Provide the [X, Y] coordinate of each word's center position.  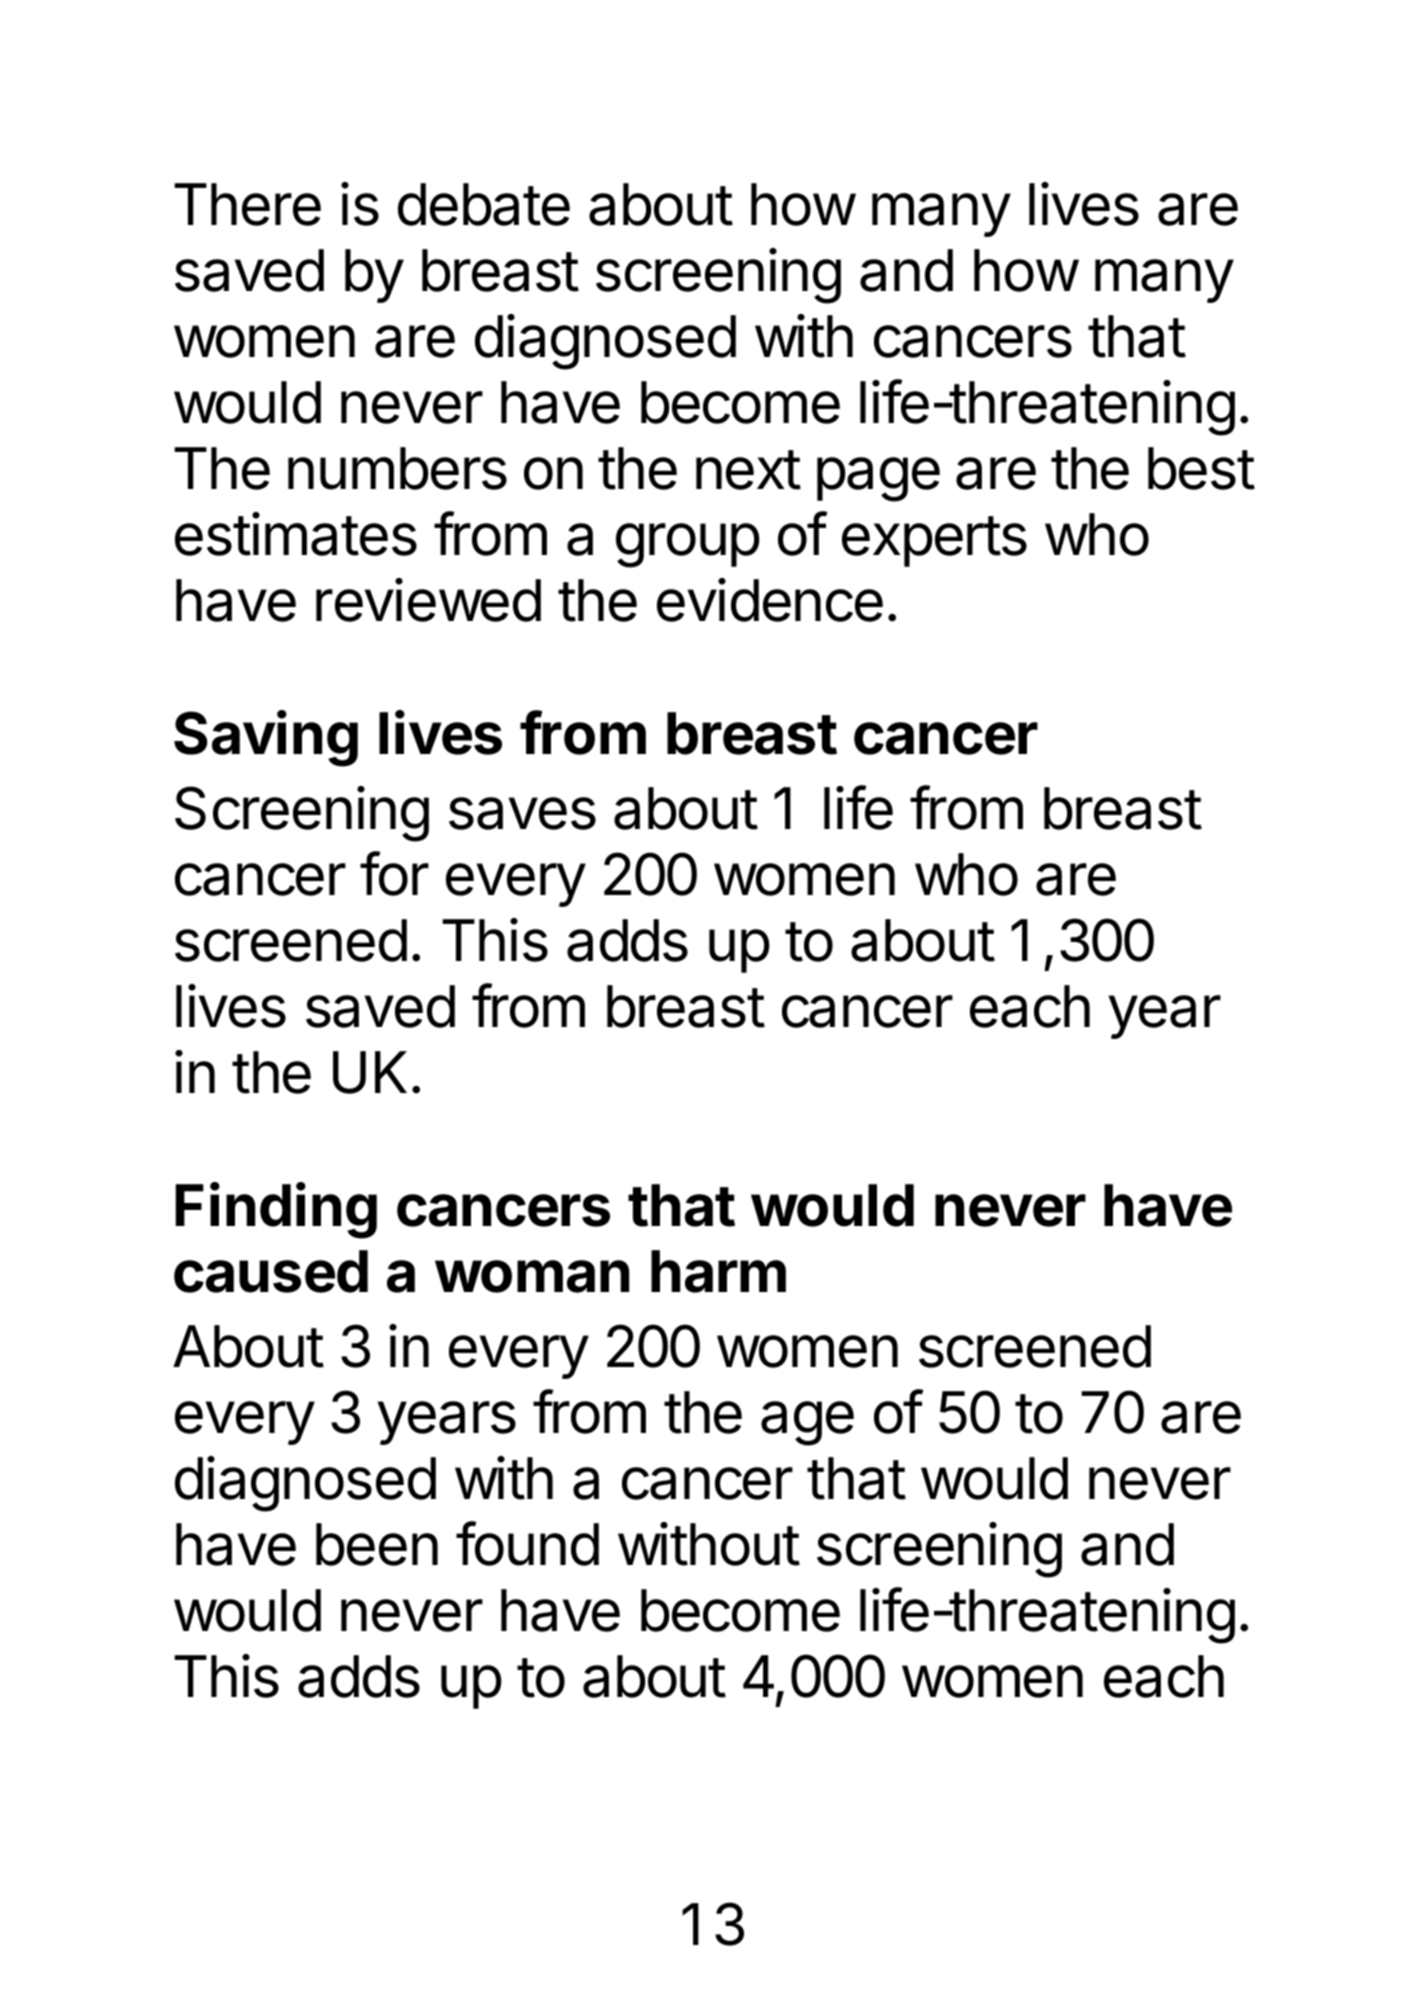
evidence [770, 600]
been [377, 1544]
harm [718, 1271]
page [878, 479]
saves [522, 813]
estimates [296, 534]
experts [934, 541]
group [688, 545]
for [394, 873]
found [527, 1543]
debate [484, 204]
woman [532, 1276]
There [247, 204]
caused [271, 1271]
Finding [276, 1210]
